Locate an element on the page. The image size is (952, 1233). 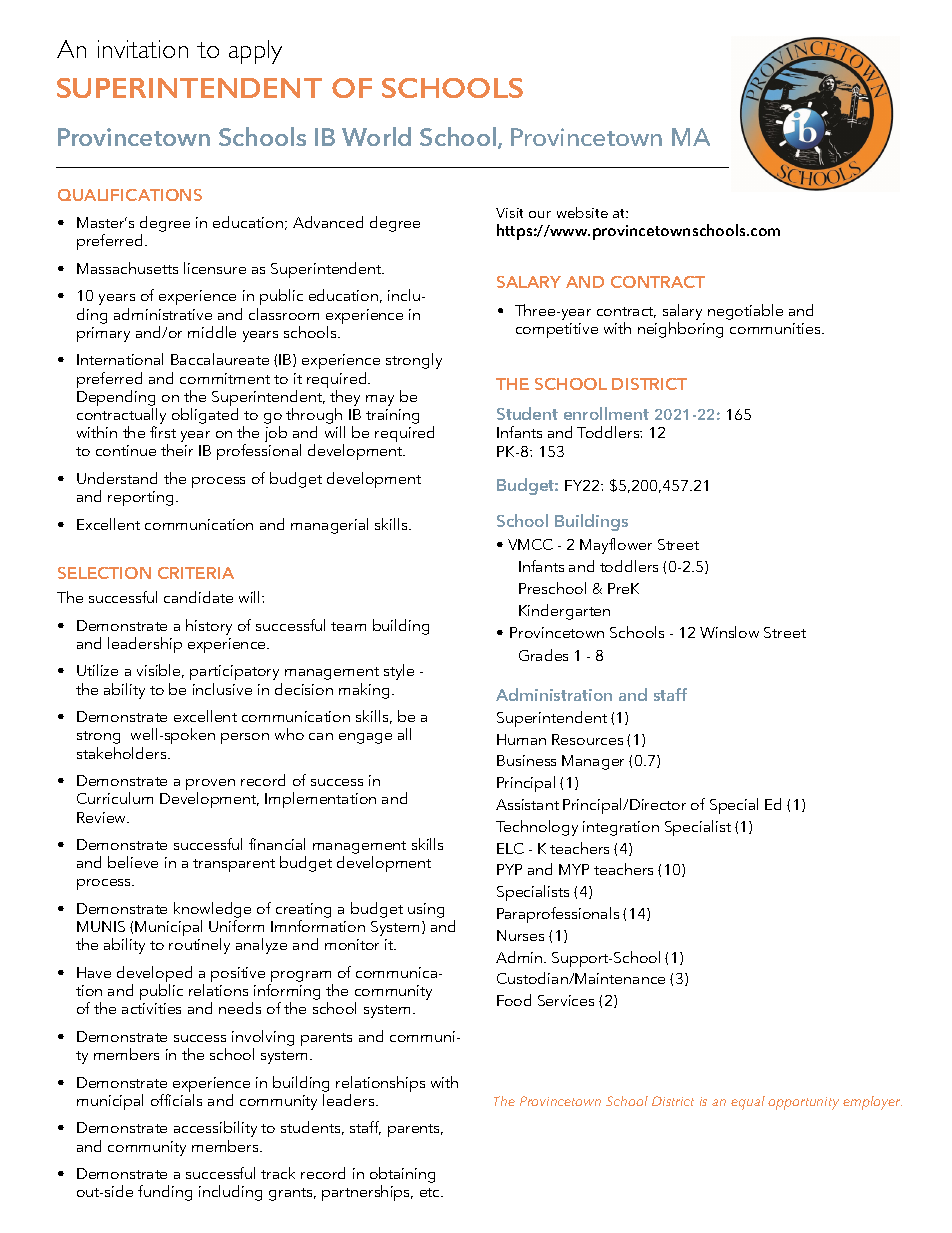
World is located at coordinates (376, 136).
